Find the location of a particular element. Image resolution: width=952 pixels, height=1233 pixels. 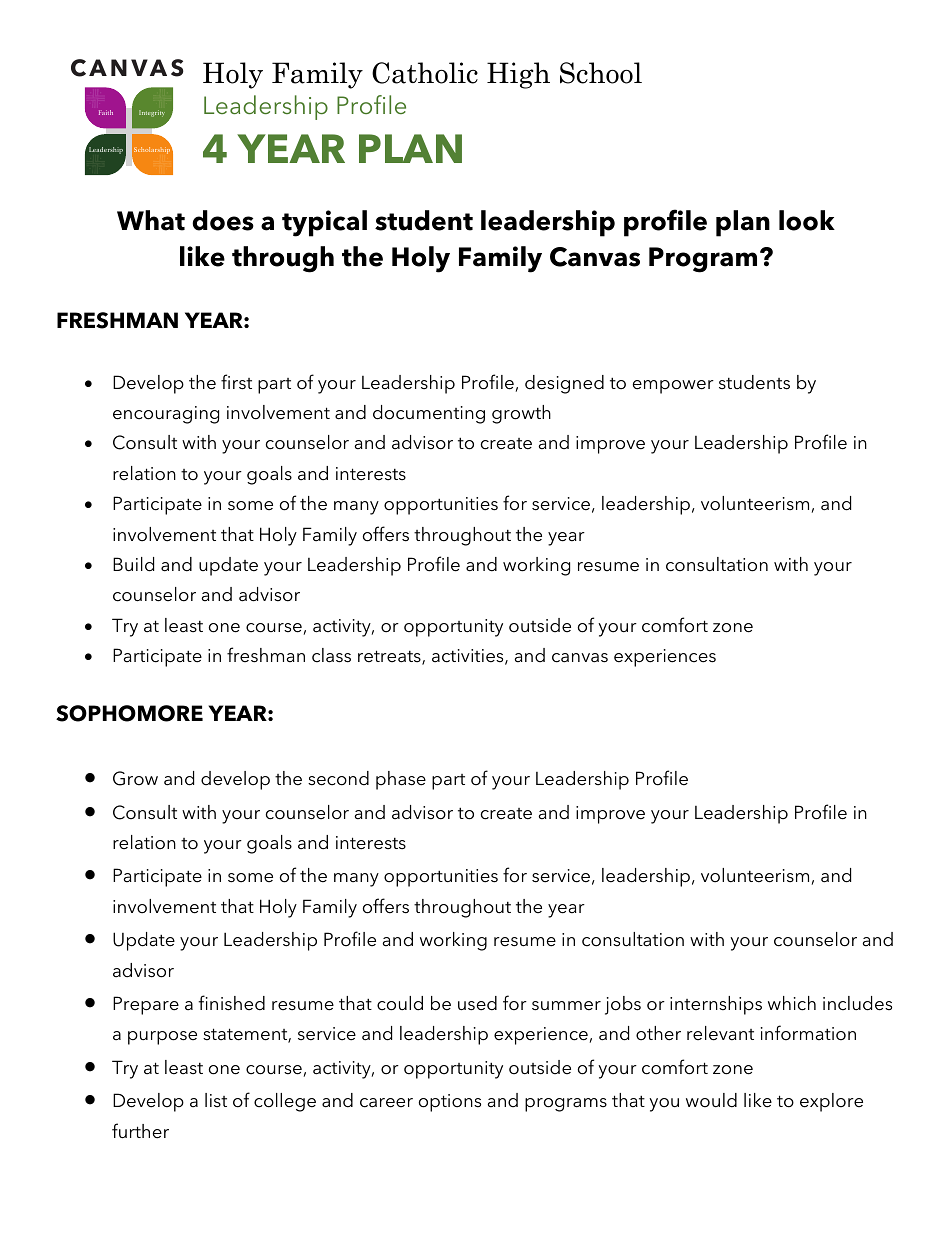

Integrity is located at coordinates (152, 113).
